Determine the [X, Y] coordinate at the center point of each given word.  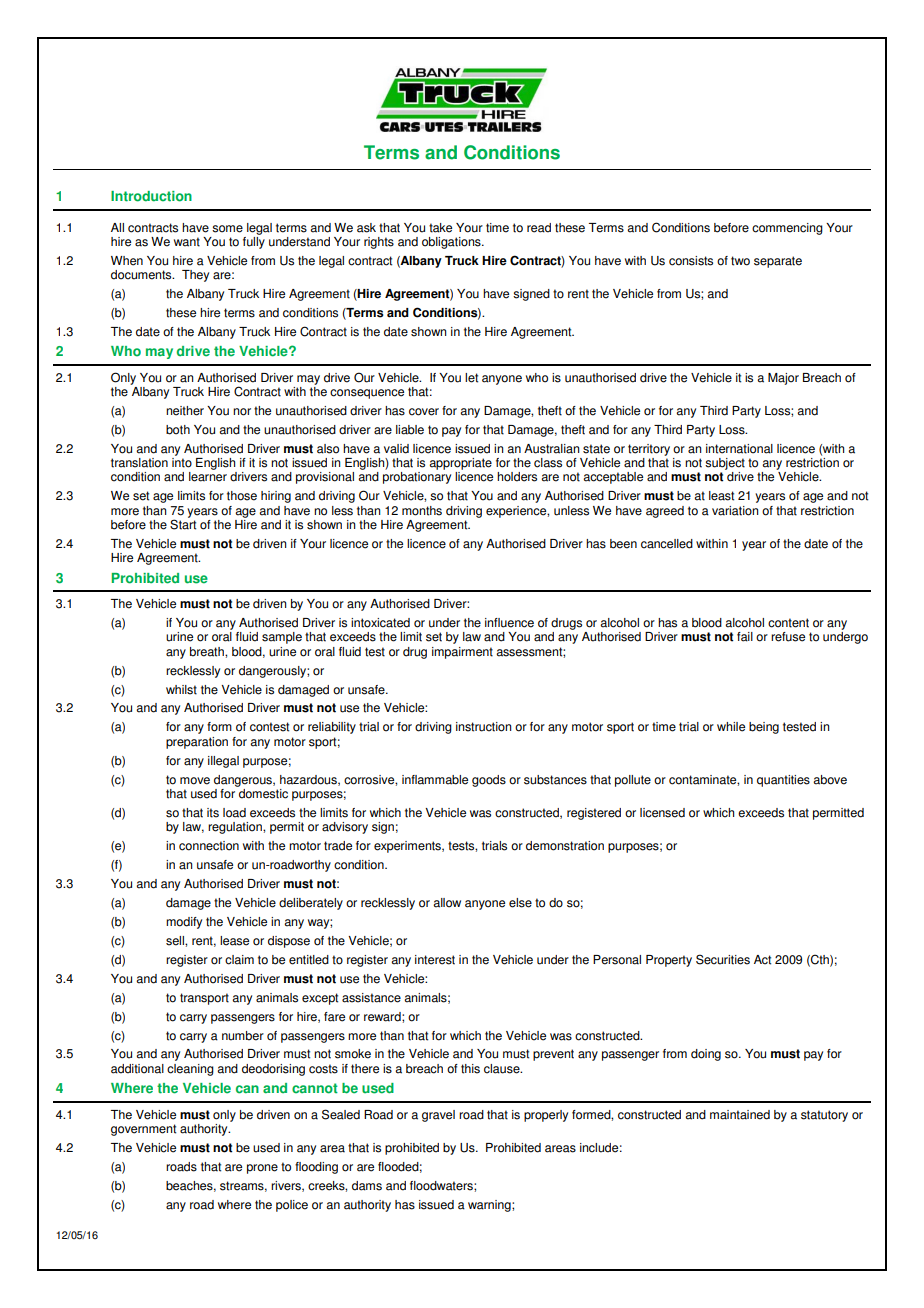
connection [209, 846]
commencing [787, 229]
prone [262, 1169]
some [227, 229]
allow [447, 903]
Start [183, 523]
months [422, 511]
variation [735, 511]
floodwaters [442, 1186]
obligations [452, 243]
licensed [662, 813]
